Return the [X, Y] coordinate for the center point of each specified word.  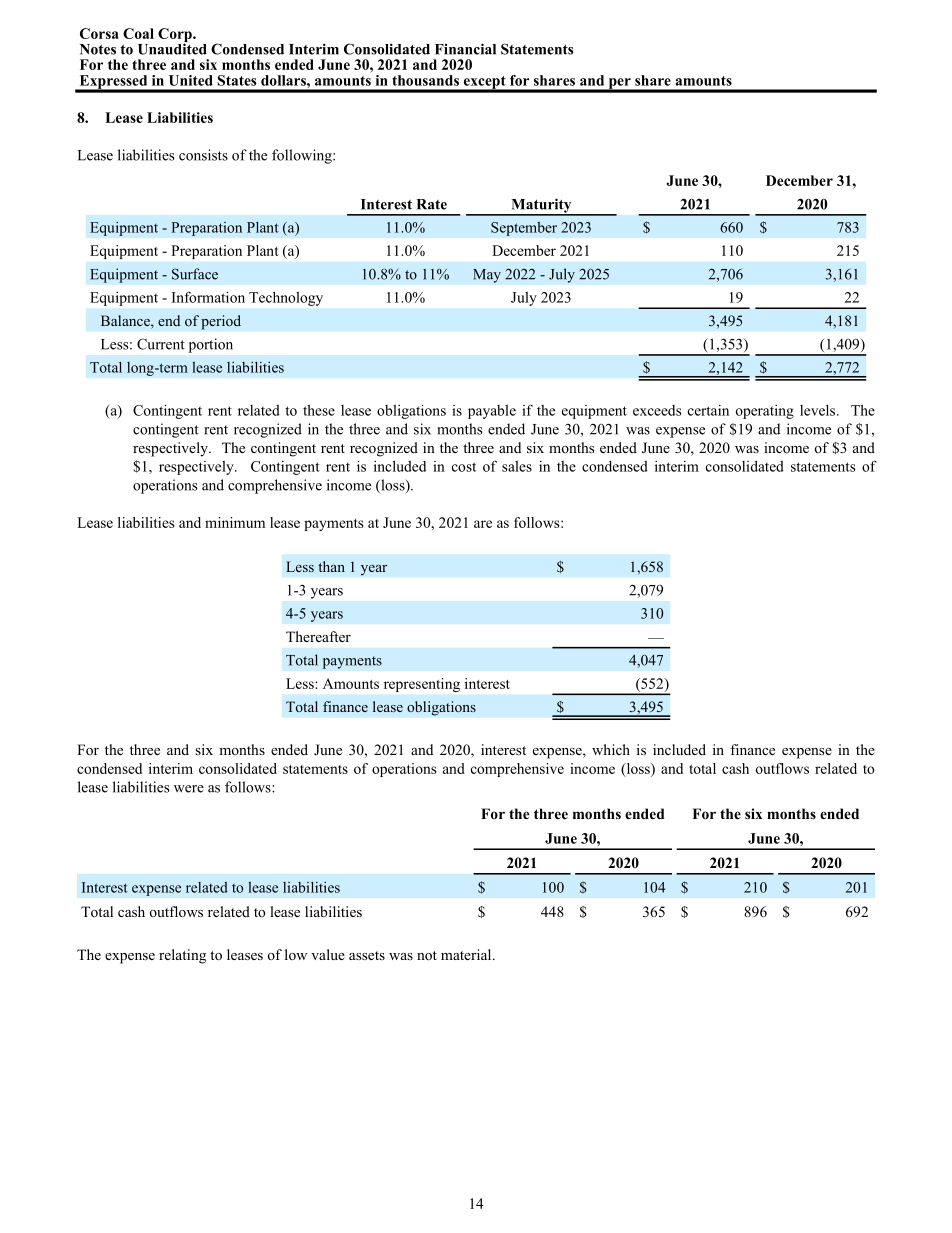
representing [422, 685]
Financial [465, 49]
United [191, 80]
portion [211, 345]
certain [708, 410]
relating [182, 956]
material [467, 954]
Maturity [541, 206]
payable [492, 412]
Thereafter [318, 636]
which [611, 749]
